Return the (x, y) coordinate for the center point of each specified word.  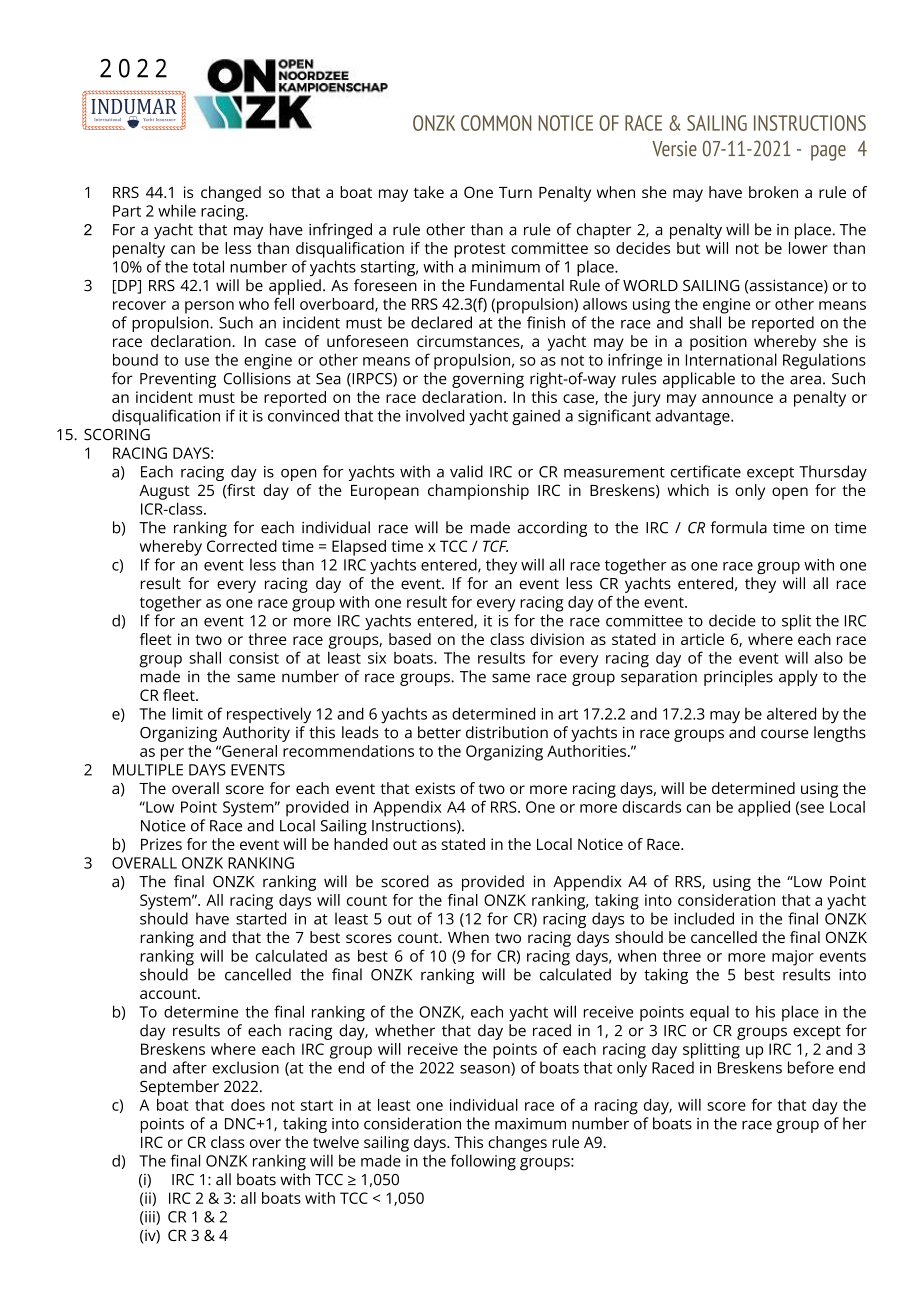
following (483, 1162)
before (811, 1067)
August (164, 492)
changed (231, 194)
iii (150, 1218)
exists (435, 788)
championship (478, 492)
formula (738, 527)
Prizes (161, 844)
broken (773, 192)
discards (651, 807)
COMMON (496, 123)
